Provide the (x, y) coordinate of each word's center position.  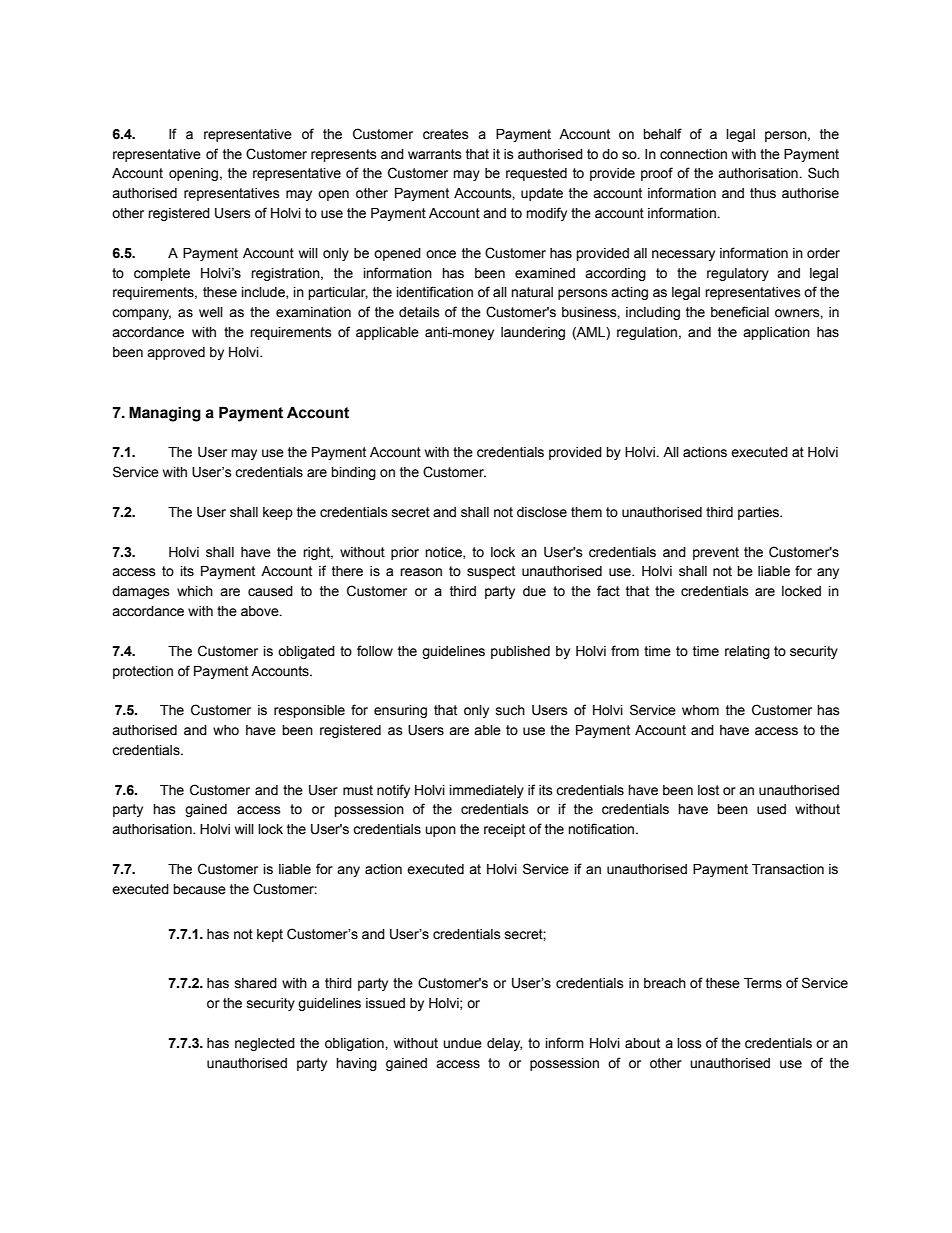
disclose (542, 512)
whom (700, 710)
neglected (265, 1044)
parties (760, 513)
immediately (487, 791)
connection (693, 154)
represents (344, 155)
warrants (435, 154)
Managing (165, 414)
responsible (309, 711)
